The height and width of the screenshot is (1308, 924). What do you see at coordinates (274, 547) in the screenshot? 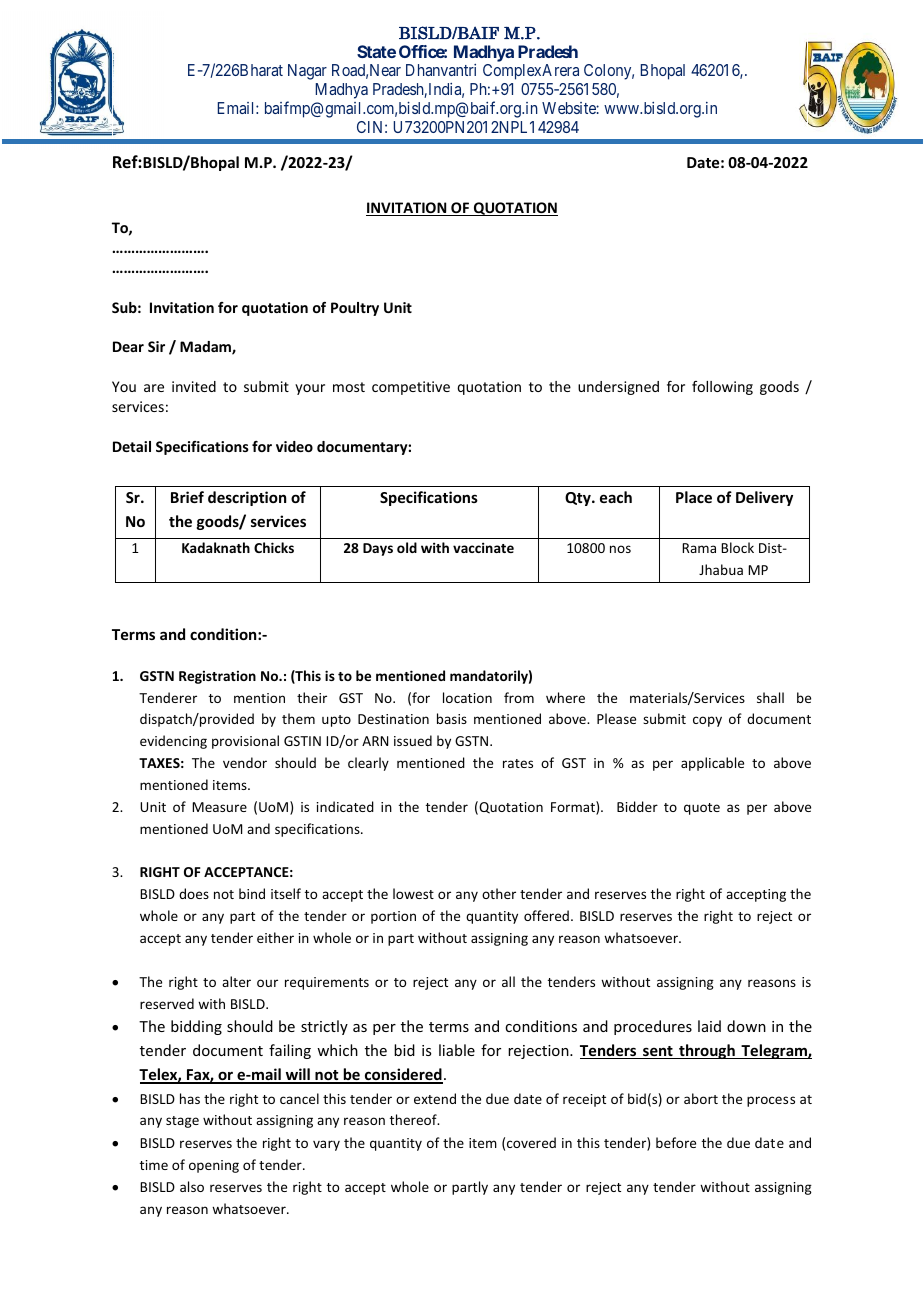
I see `Chicks` at bounding box center [274, 547].
